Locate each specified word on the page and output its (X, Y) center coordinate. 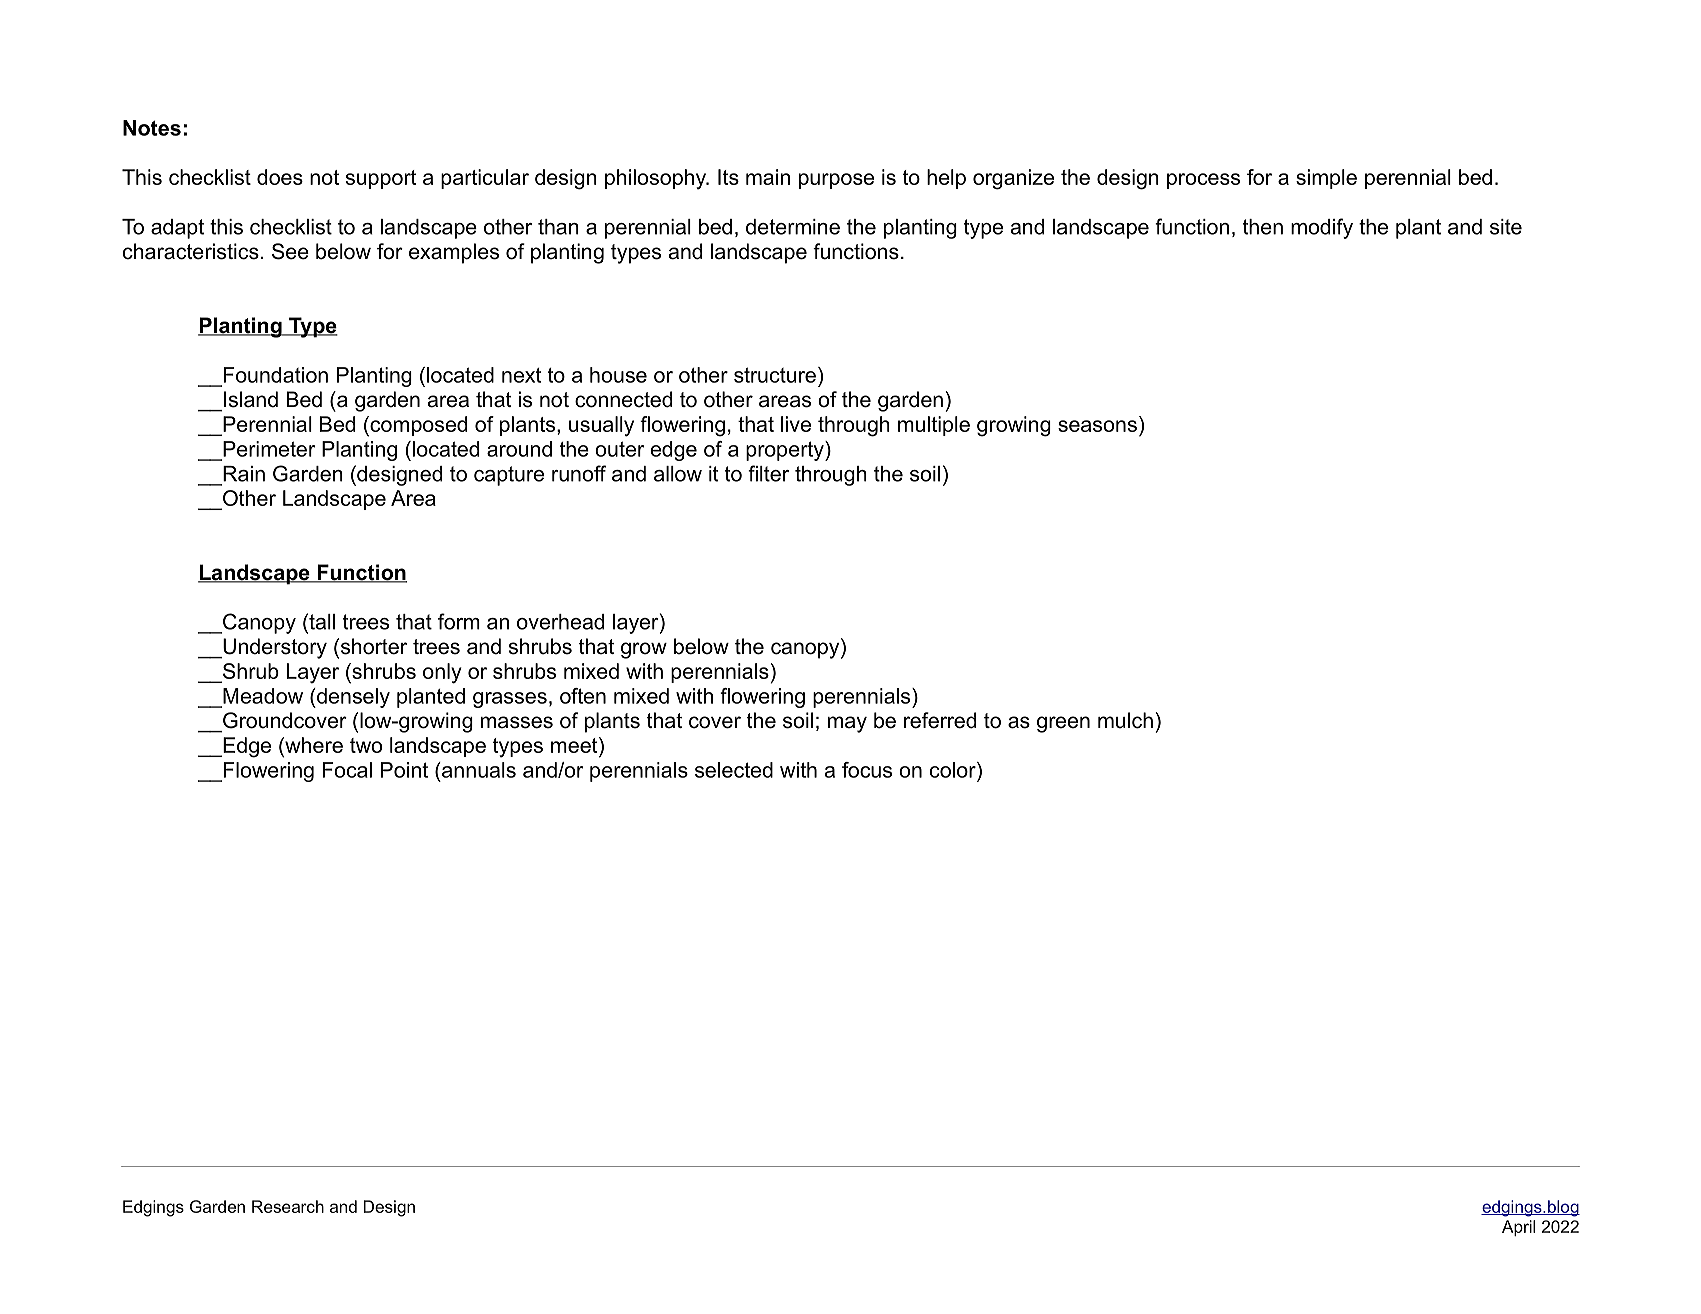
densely (352, 698)
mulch (1125, 720)
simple (1326, 179)
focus (867, 770)
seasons (1097, 426)
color (954, 770)
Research (288, 1206)
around (519, 449)
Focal (347, 770)
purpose (836, 181)
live (796, 424)
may (847, 724)
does (280, 177)
